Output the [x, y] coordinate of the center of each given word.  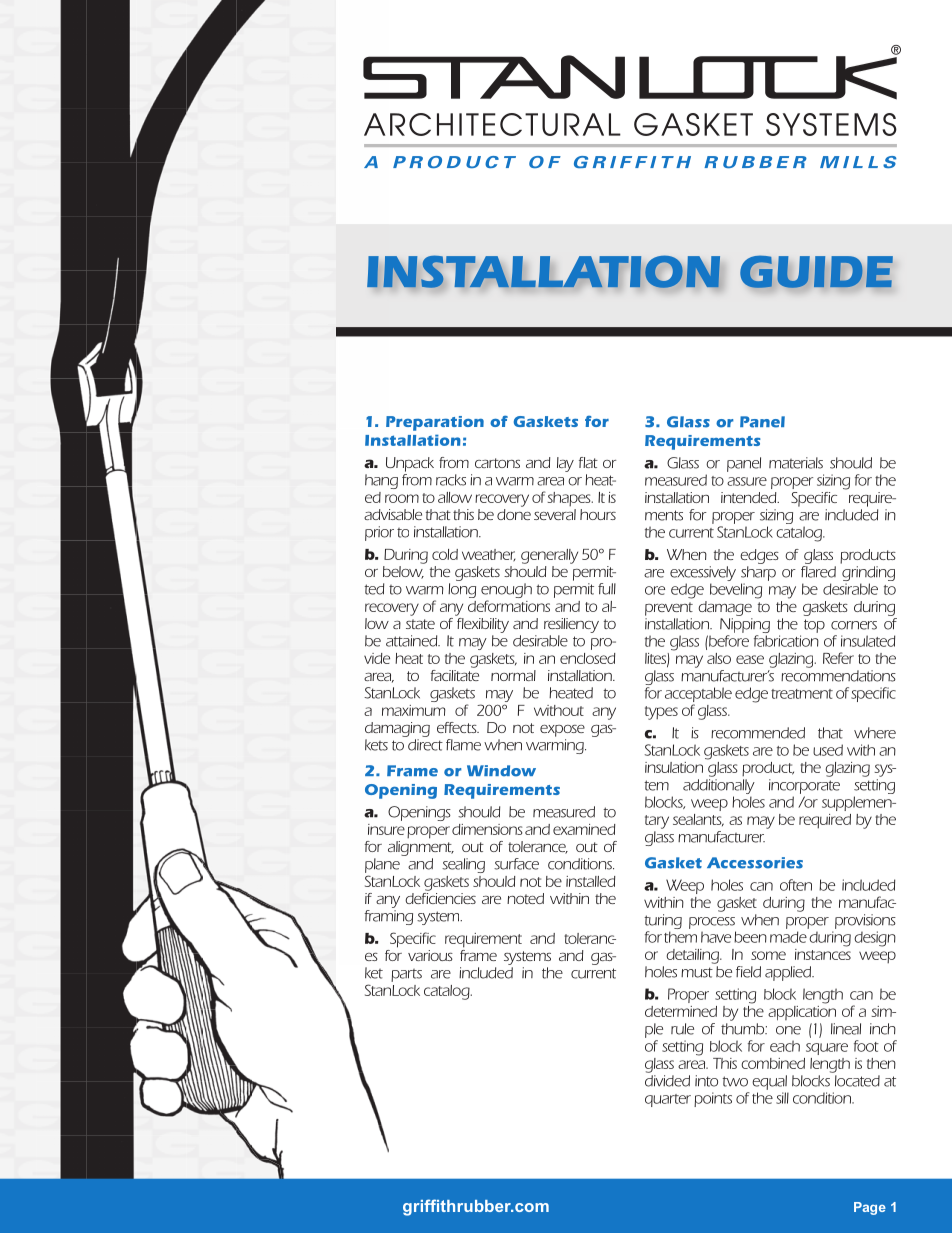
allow [455, 497]
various [430, 955]
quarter [668, 1100]
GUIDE [816, 271]
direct [425, 745]
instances [823, 953]
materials [796, 463]
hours [598, 514]
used [828, 750]
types [661, 713]
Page [870, 1208]
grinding [868, 575]
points [713, 1099]
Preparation [435, 423]
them [680, 937]
